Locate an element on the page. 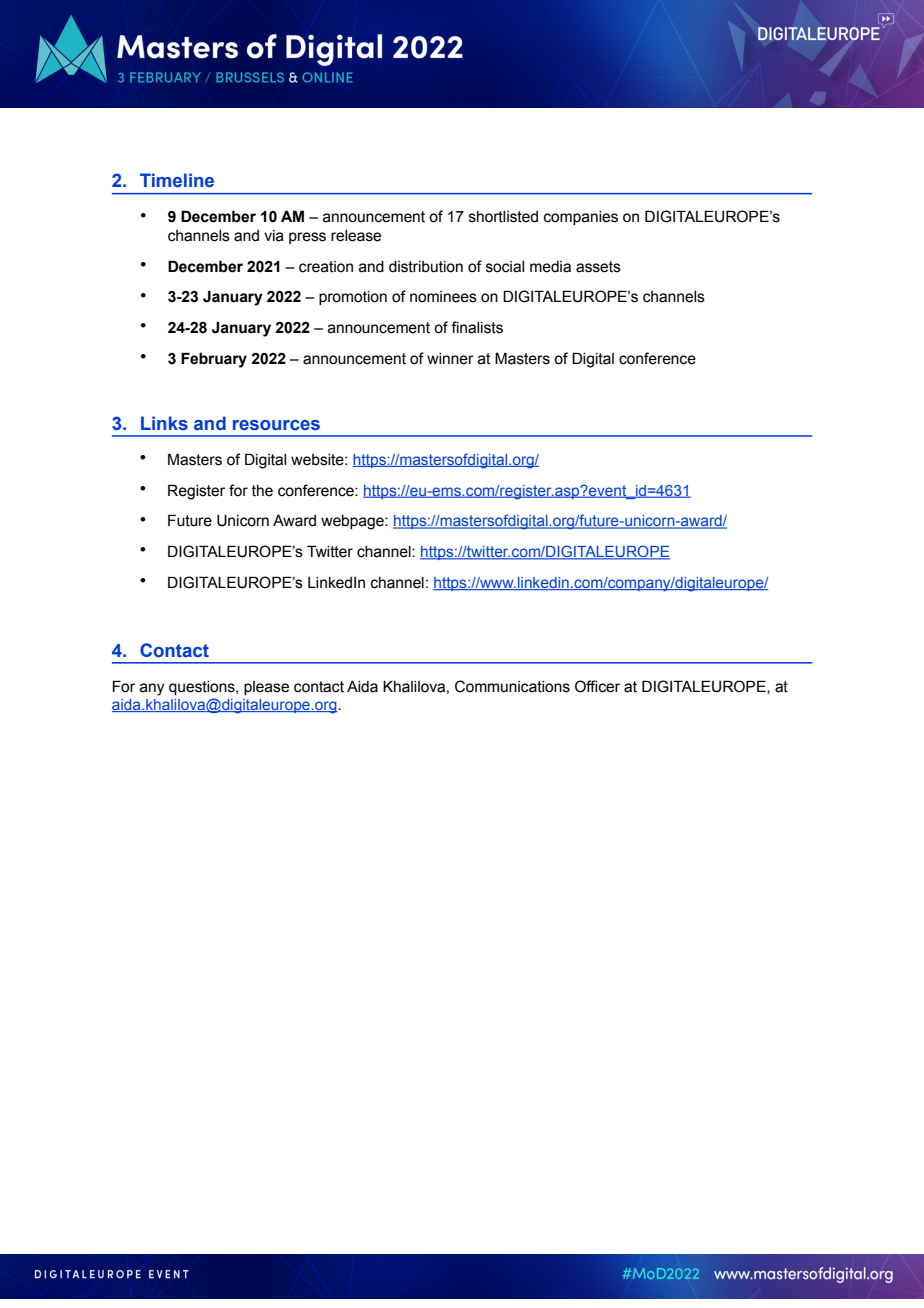 The height and width of the document is (1308, 924). release is located at coordinates (356, 236).
